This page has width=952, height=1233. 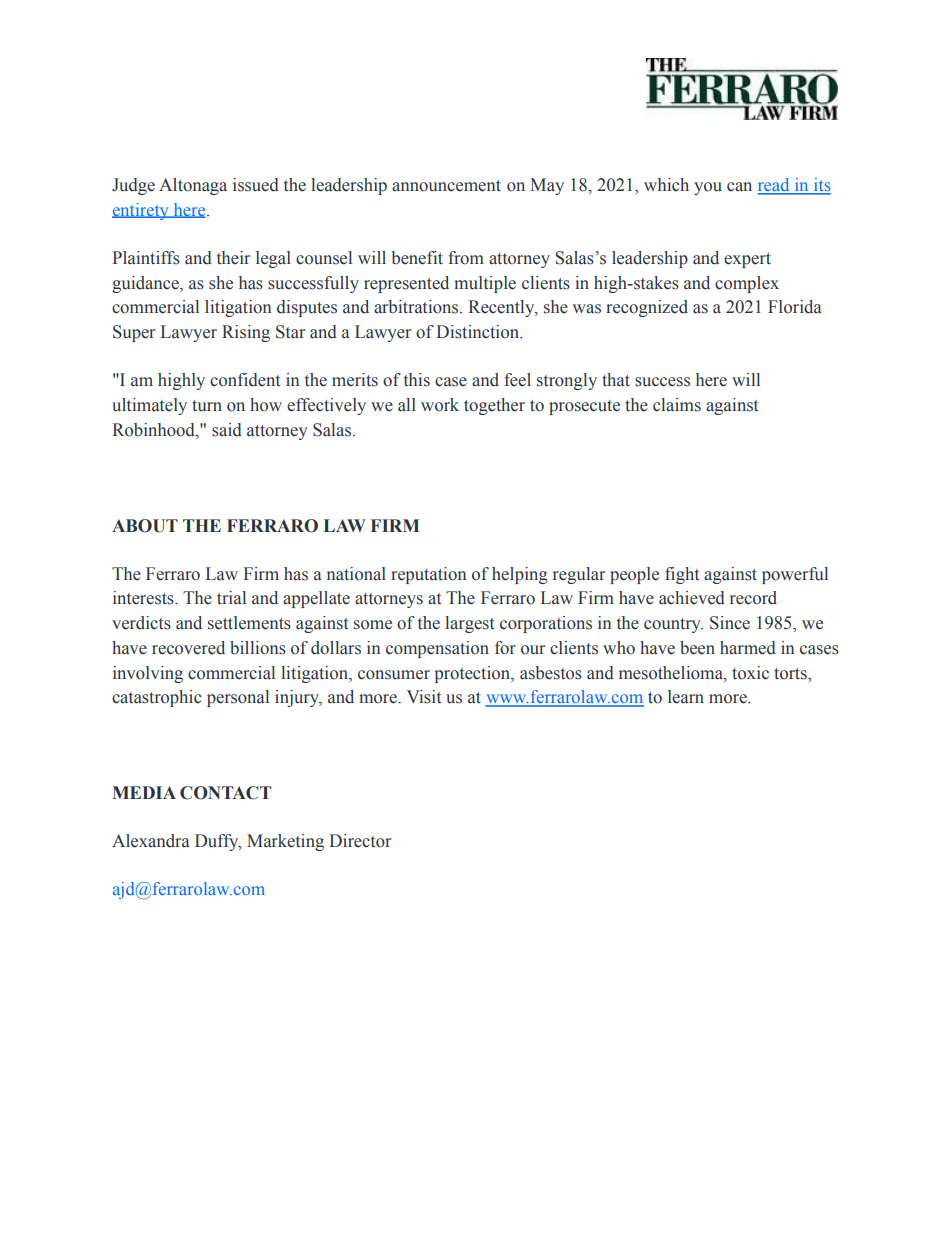 I want to click on claims, so click(x=677, y=405).
